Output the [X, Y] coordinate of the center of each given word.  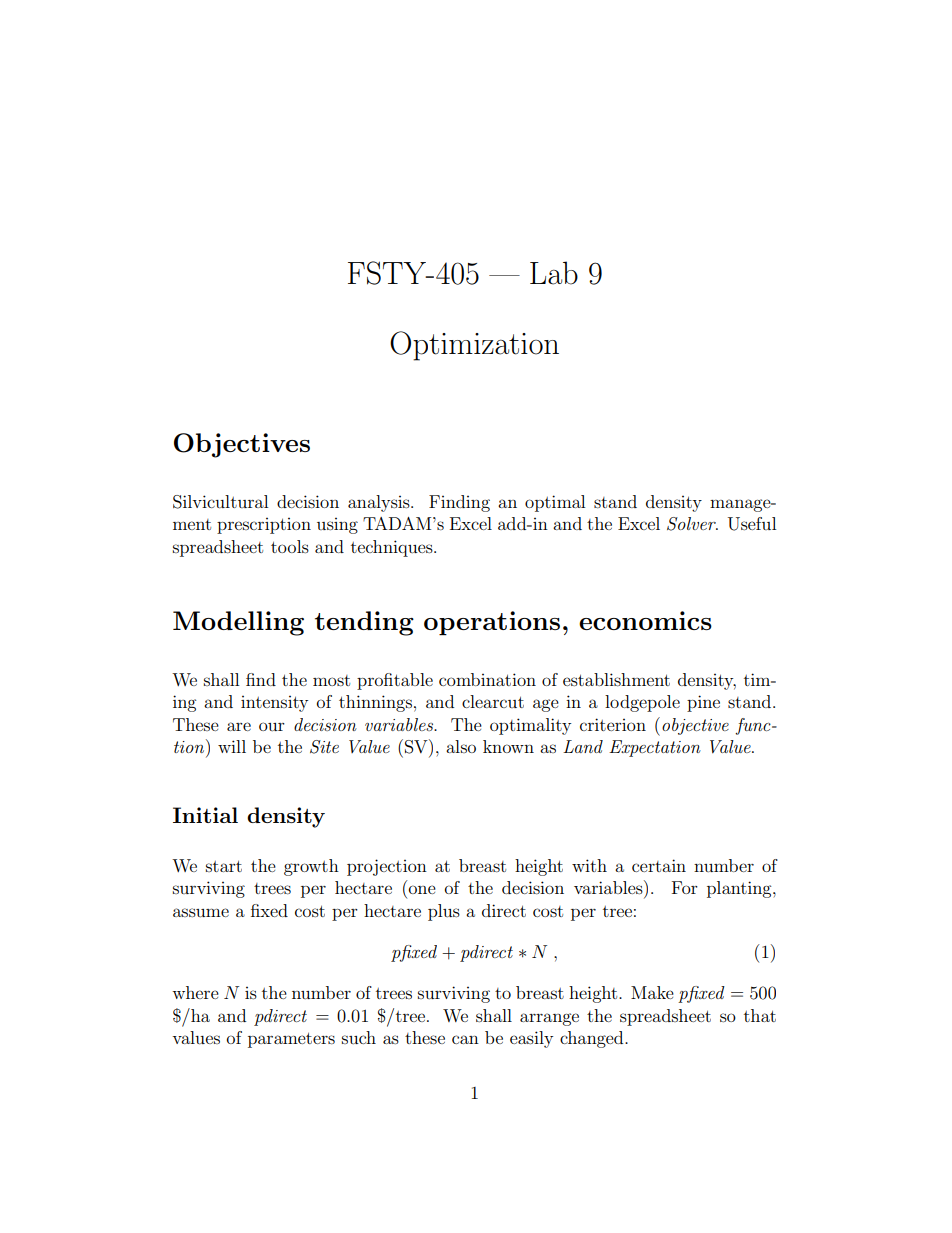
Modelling [238, 623]
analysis [380, 503]
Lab [554, 273]
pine [703, 703]
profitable [395, 681]
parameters [291, 1040]
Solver [692, 524]
